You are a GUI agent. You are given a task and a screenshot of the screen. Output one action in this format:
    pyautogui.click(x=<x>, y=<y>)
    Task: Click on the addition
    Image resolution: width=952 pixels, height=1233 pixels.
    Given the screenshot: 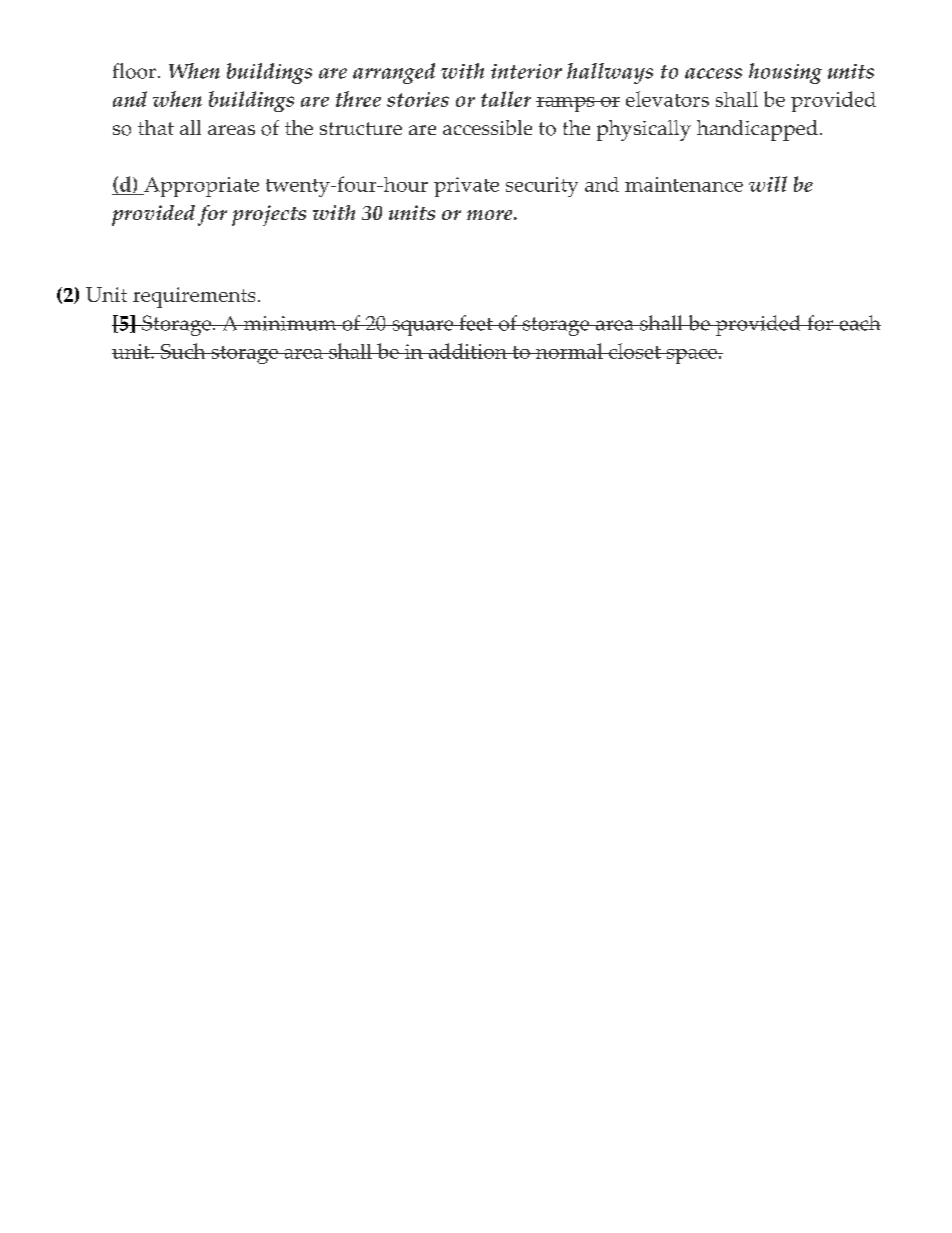 What is the action you would take?
    pyautogui.click(x=467, y=351)
